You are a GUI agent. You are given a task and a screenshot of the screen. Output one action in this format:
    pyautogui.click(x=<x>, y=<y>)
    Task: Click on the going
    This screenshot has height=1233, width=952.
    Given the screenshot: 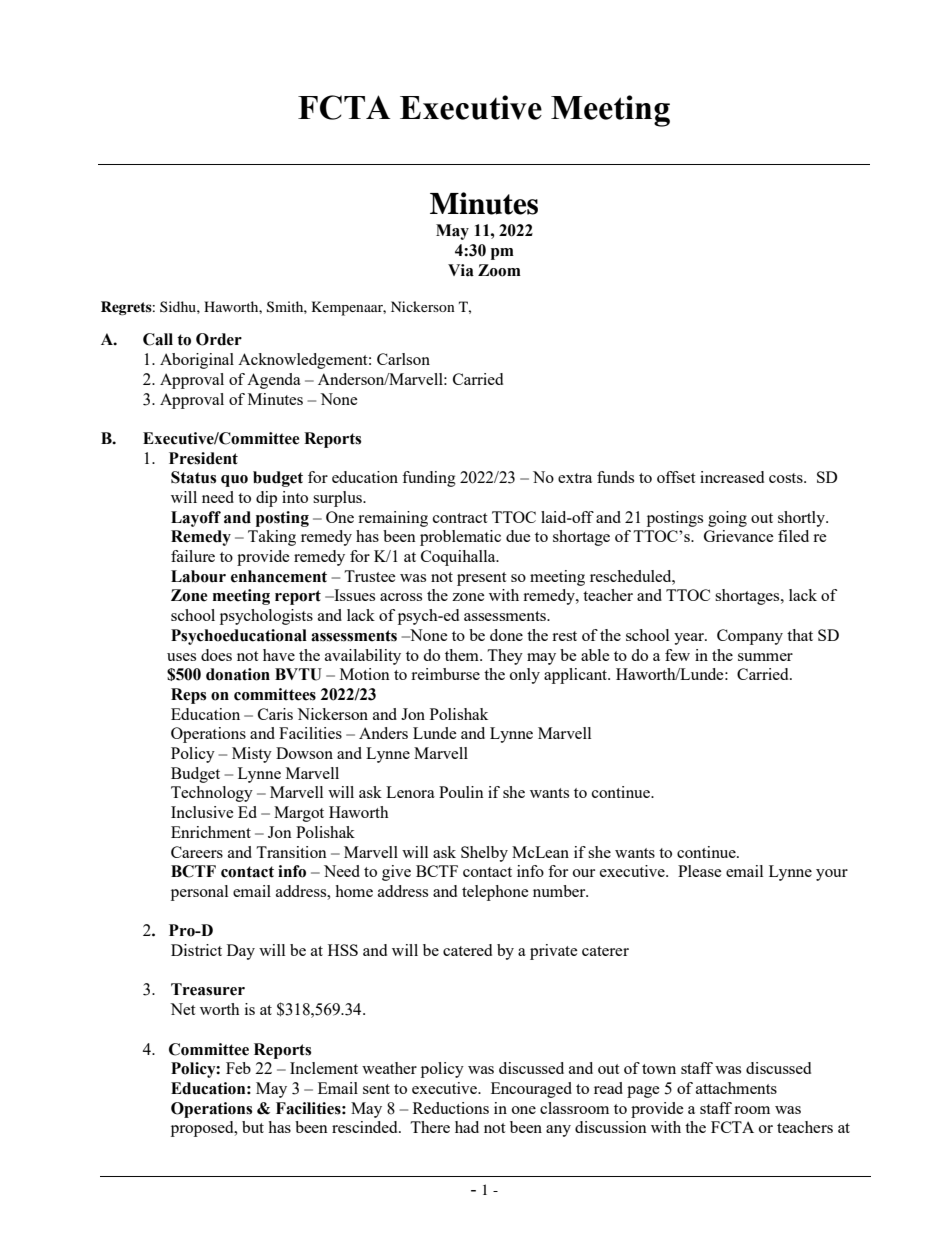 What is the action you would take?
    pyautogui.click(x=727, y=519)
